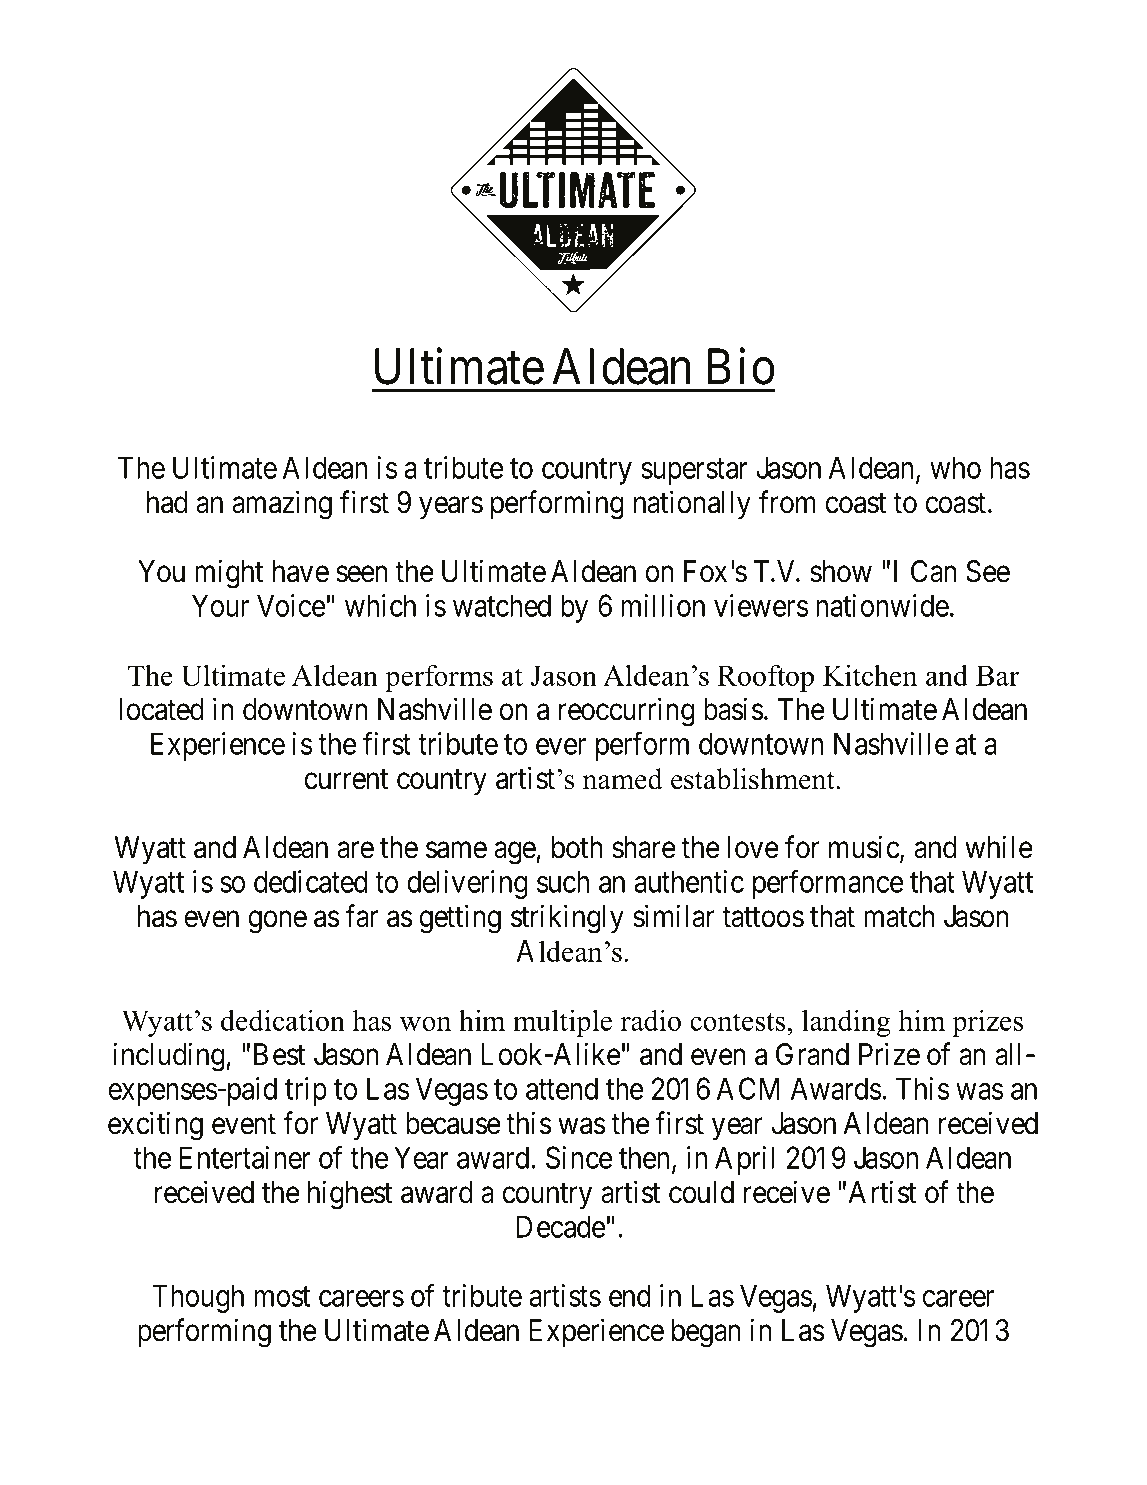 This screenshot has height=1485, width=1147. What do you see at coordinates (561, 747) in the screenshot?
I see `ever` at bounding box center [561, 747].
